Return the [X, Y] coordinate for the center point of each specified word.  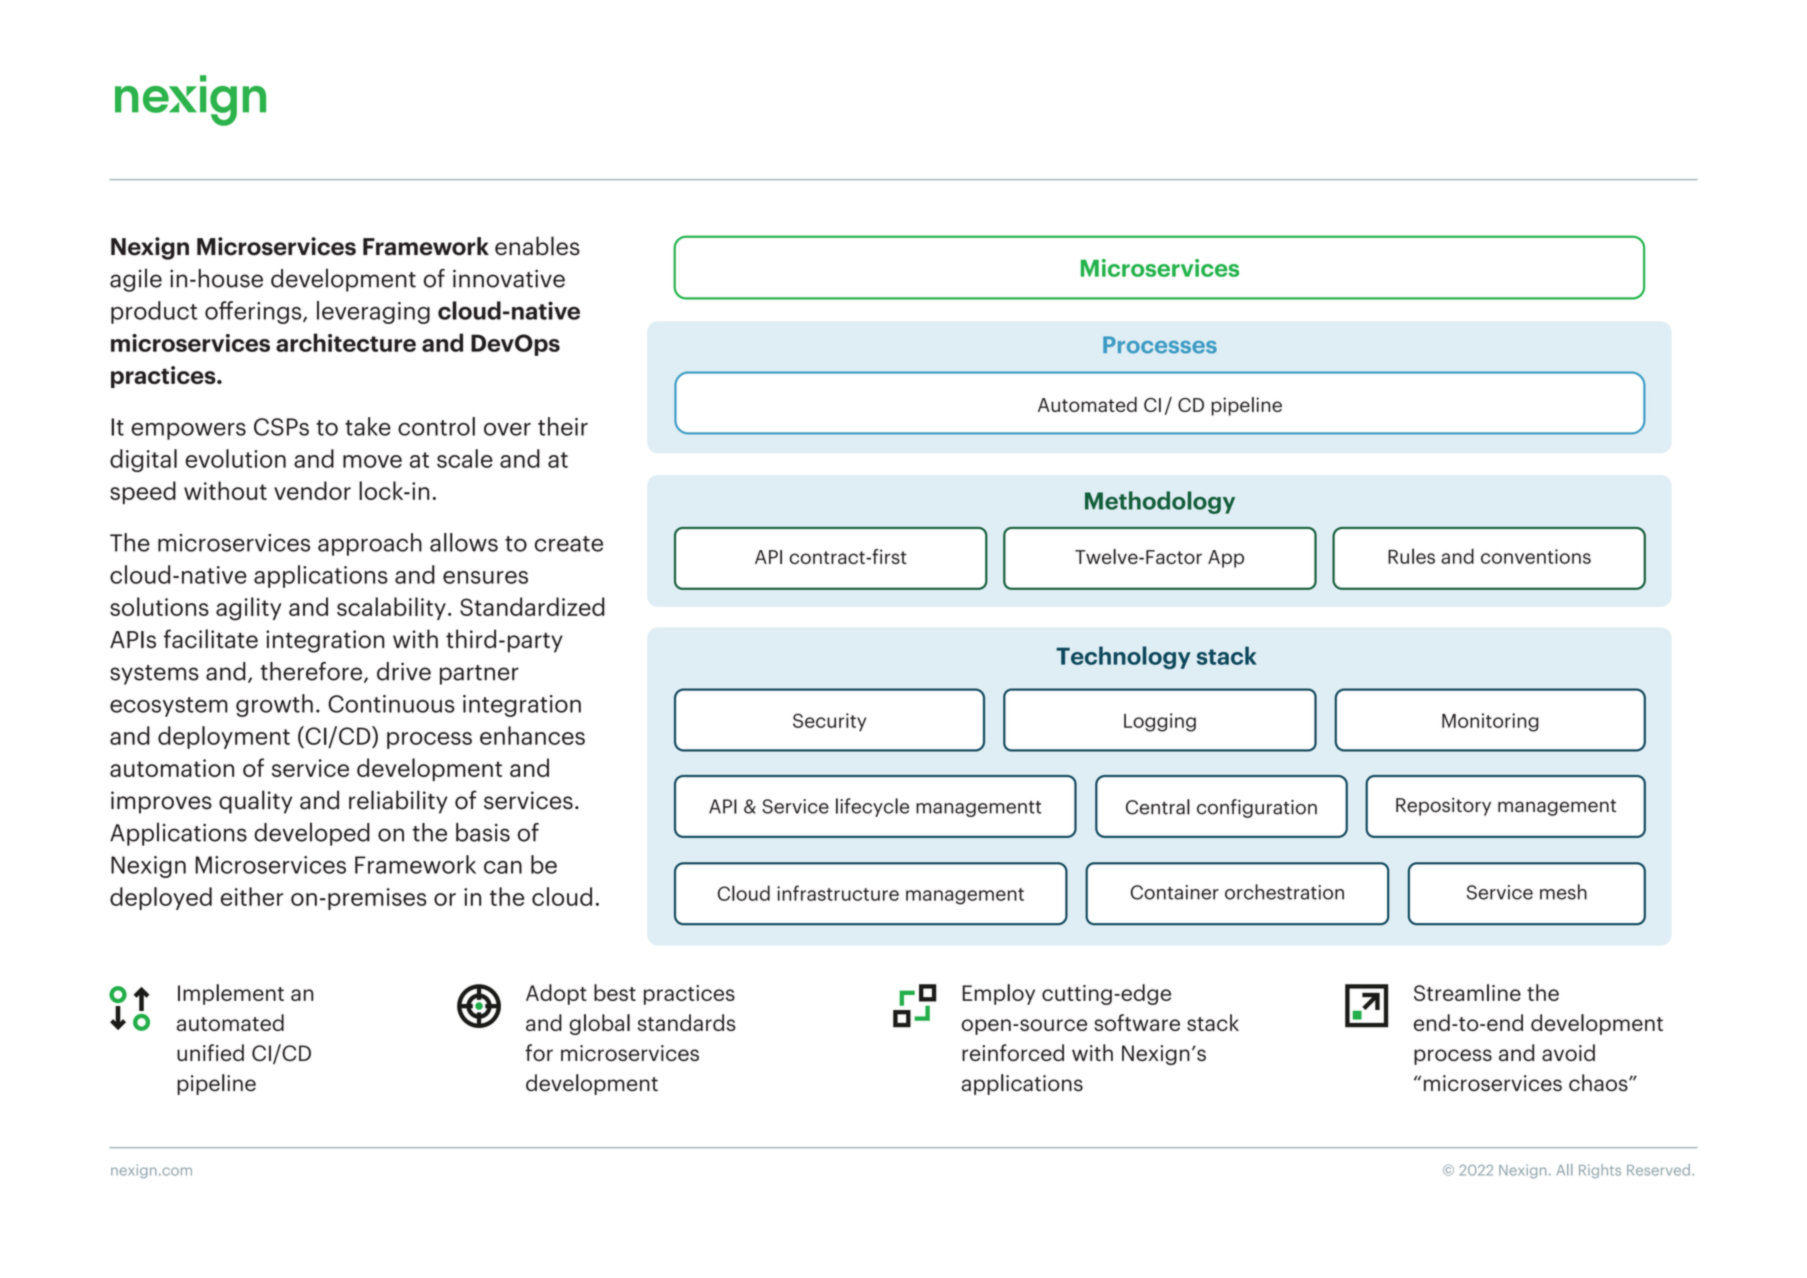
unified [210, 1052]
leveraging [373, 312]
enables [537, 246]
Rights [1600, 1171]
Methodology [1160, 502]
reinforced [1013, 1052]
